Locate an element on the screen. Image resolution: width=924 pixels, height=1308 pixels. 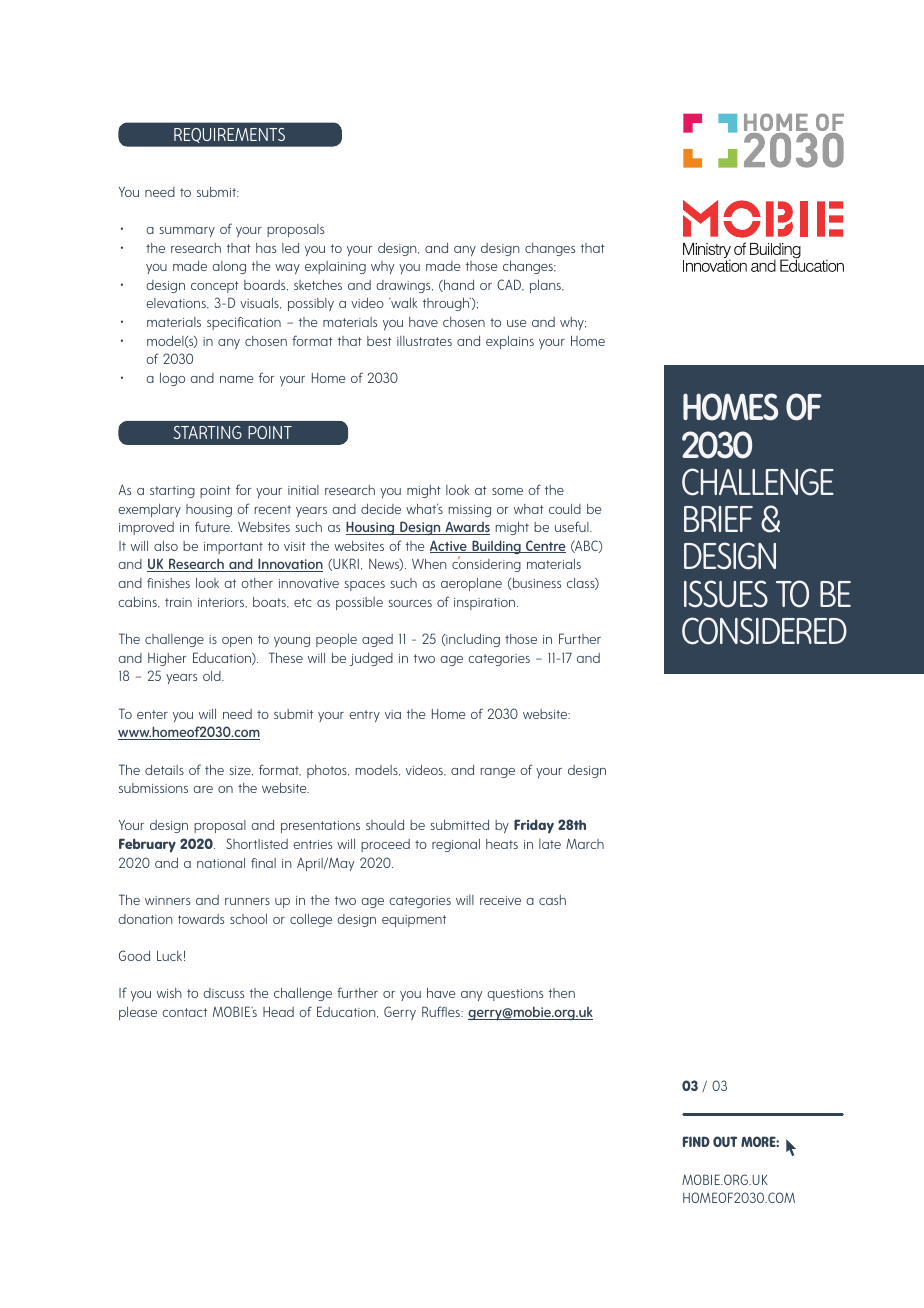
plans is located at coordinates (547, 286).
